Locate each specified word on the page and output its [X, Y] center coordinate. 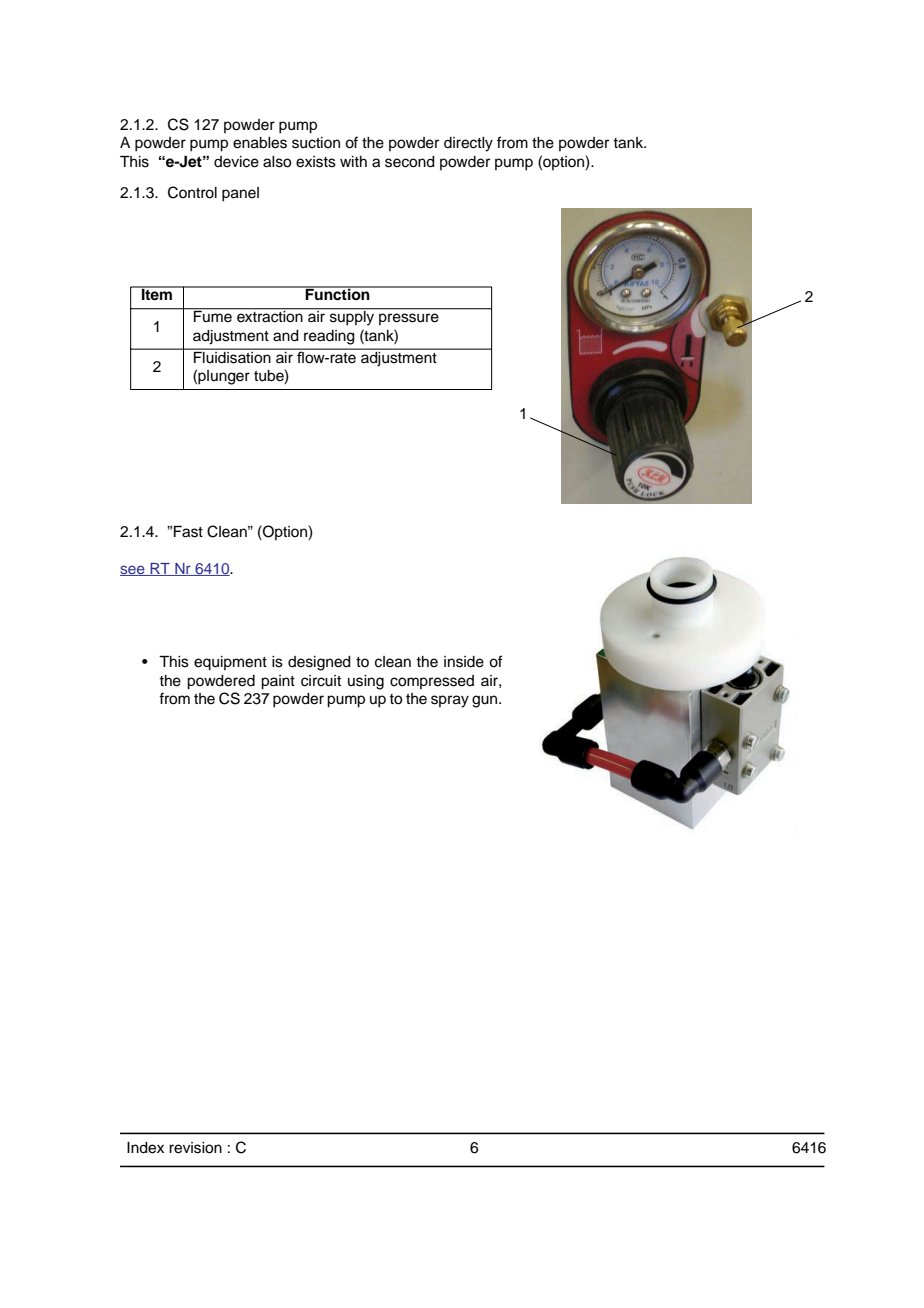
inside [464, 662]
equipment [230, 663]
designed [319, 663]
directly [468, 144]
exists [316, 162]
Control [192, 192]
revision [195, 1148]
